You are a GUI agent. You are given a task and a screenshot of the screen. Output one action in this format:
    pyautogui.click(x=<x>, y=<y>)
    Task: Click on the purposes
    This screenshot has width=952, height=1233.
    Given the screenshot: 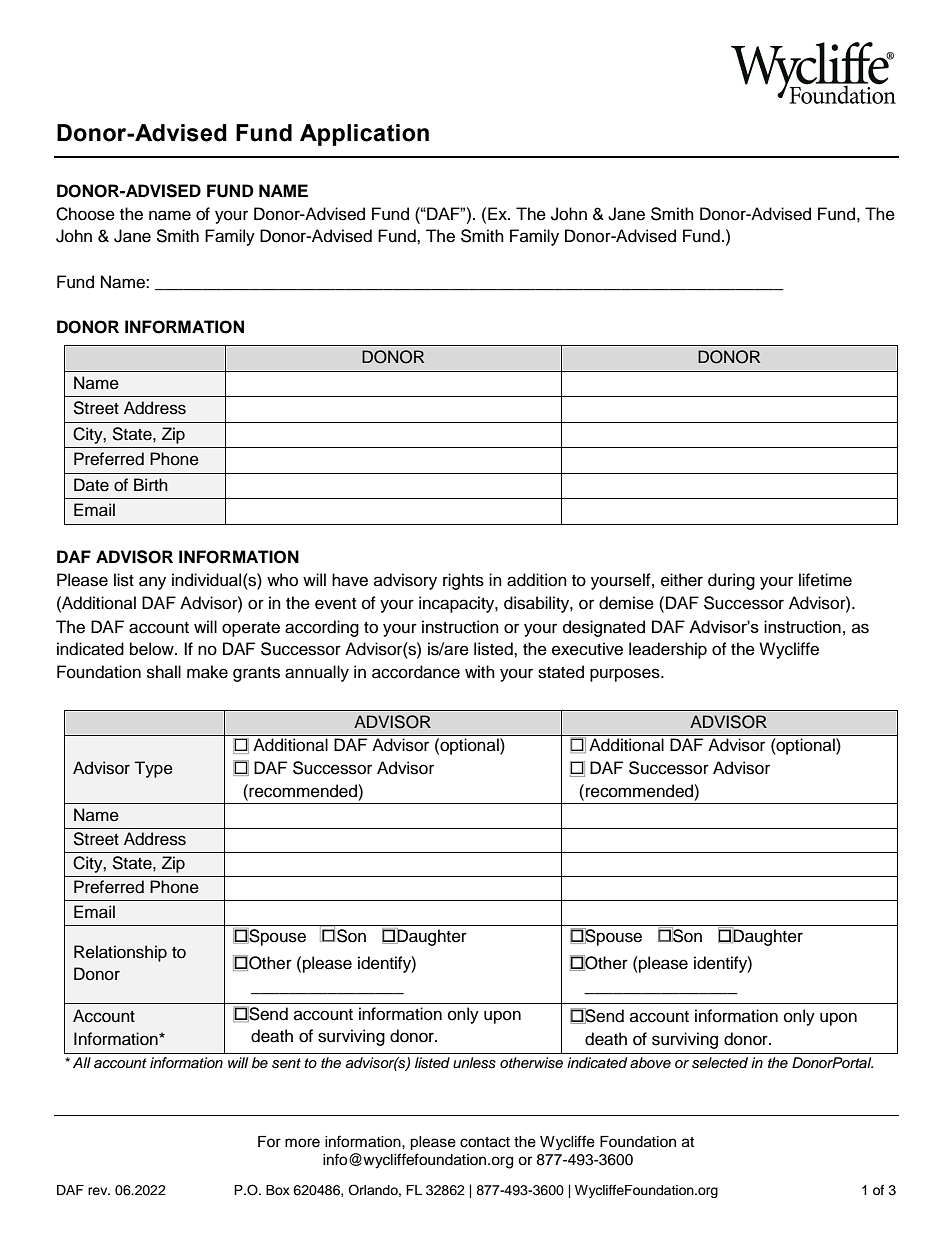 What is the action you would take?
    pyautogui.click(x=626, y=675)
